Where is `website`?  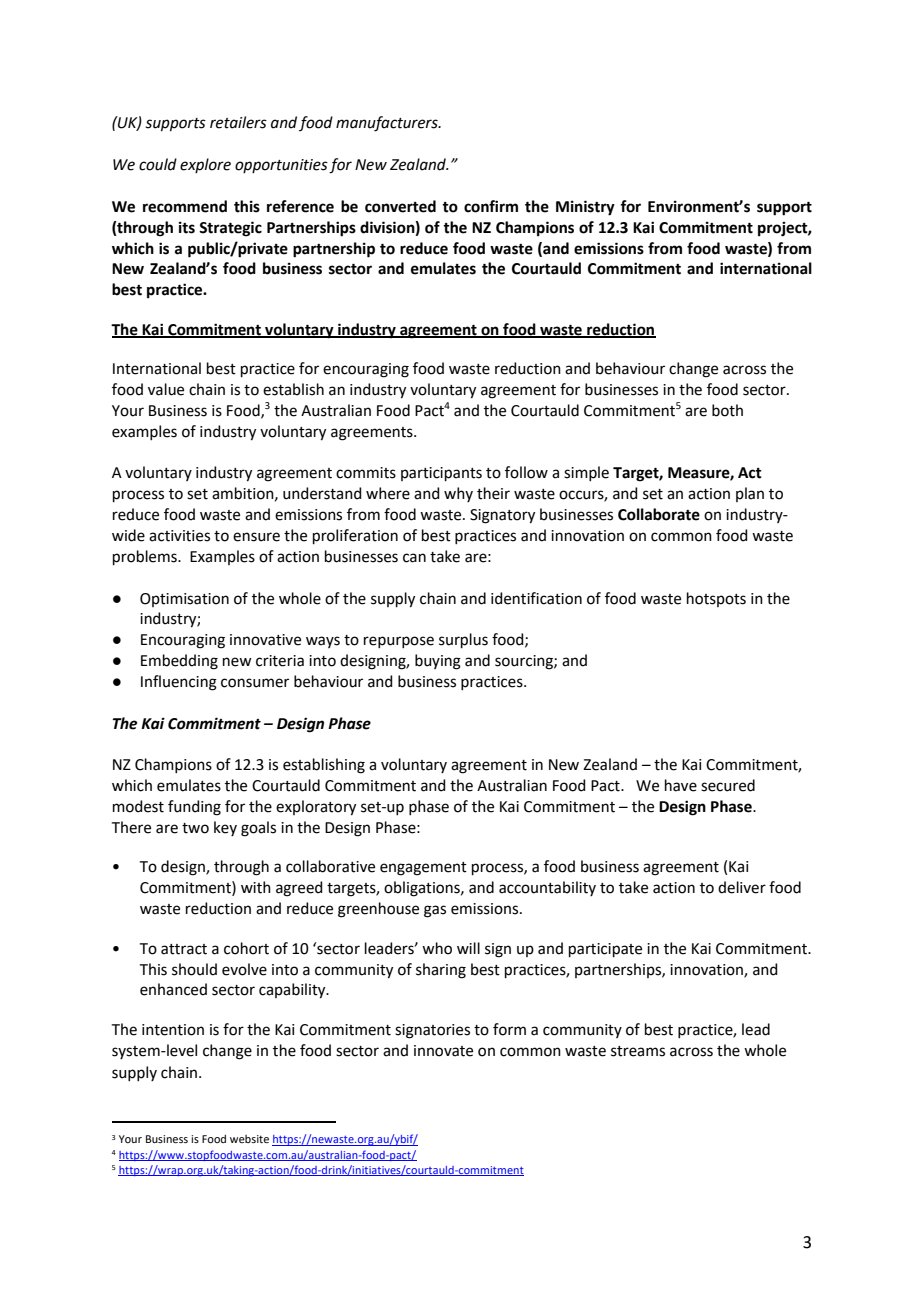
website is located at coordinates (249, 1139).
